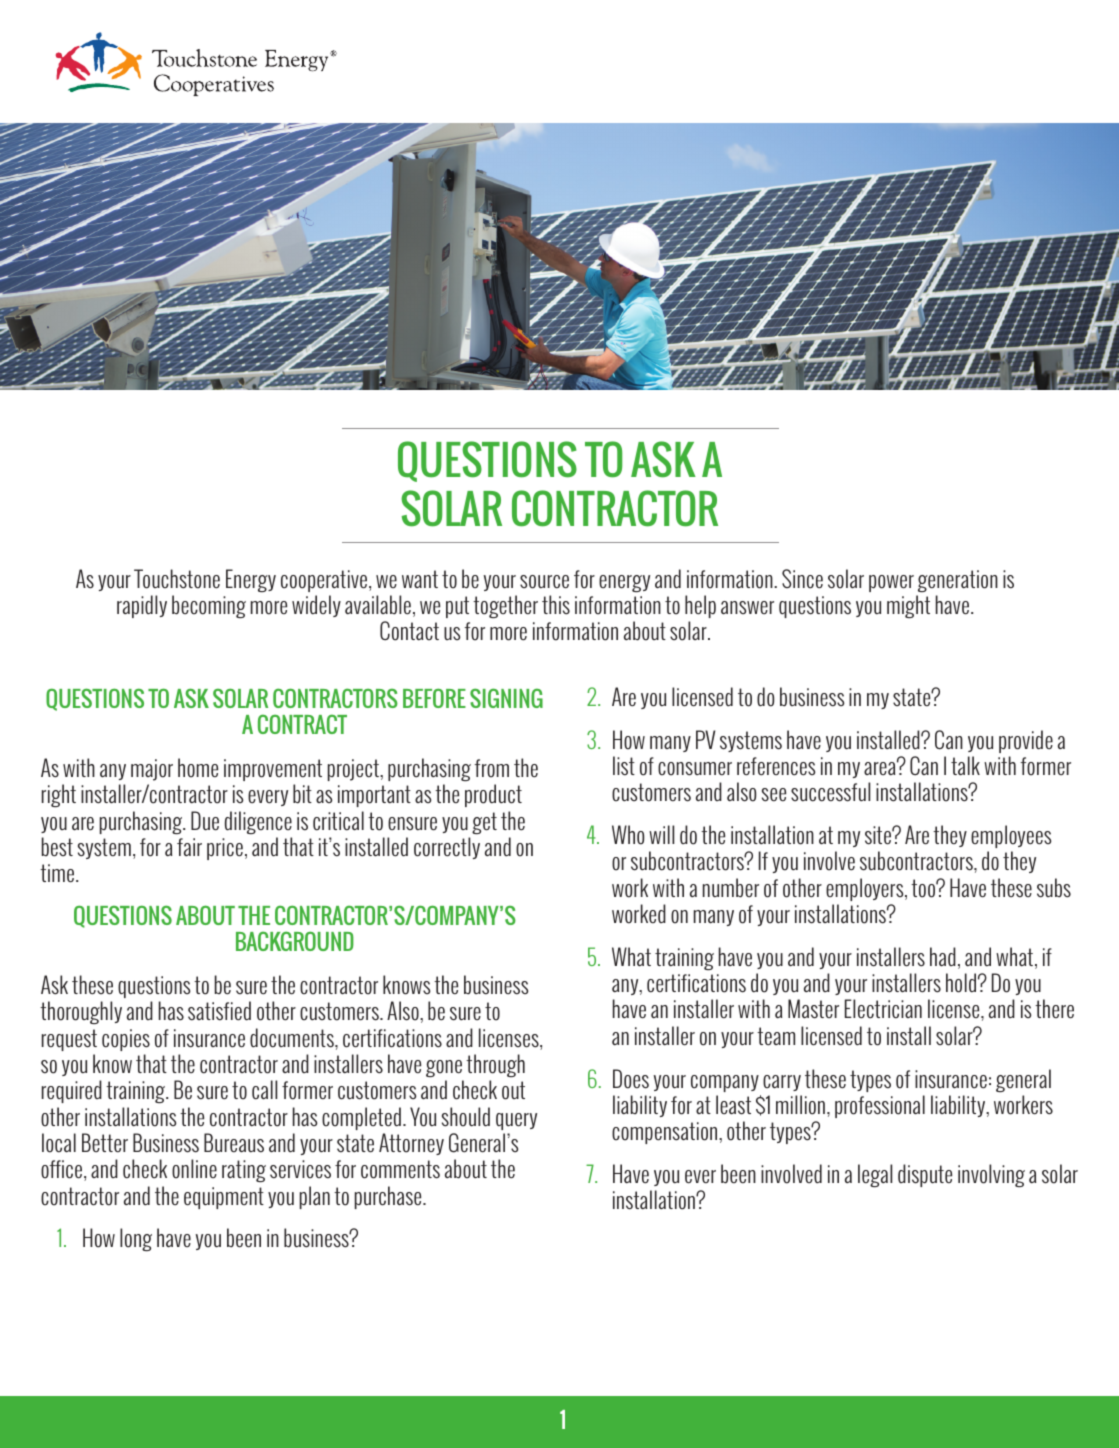  What do you see at coordinates (866, 889) in the screenshot?
I see `employers` at bounding box center [866, 889].
